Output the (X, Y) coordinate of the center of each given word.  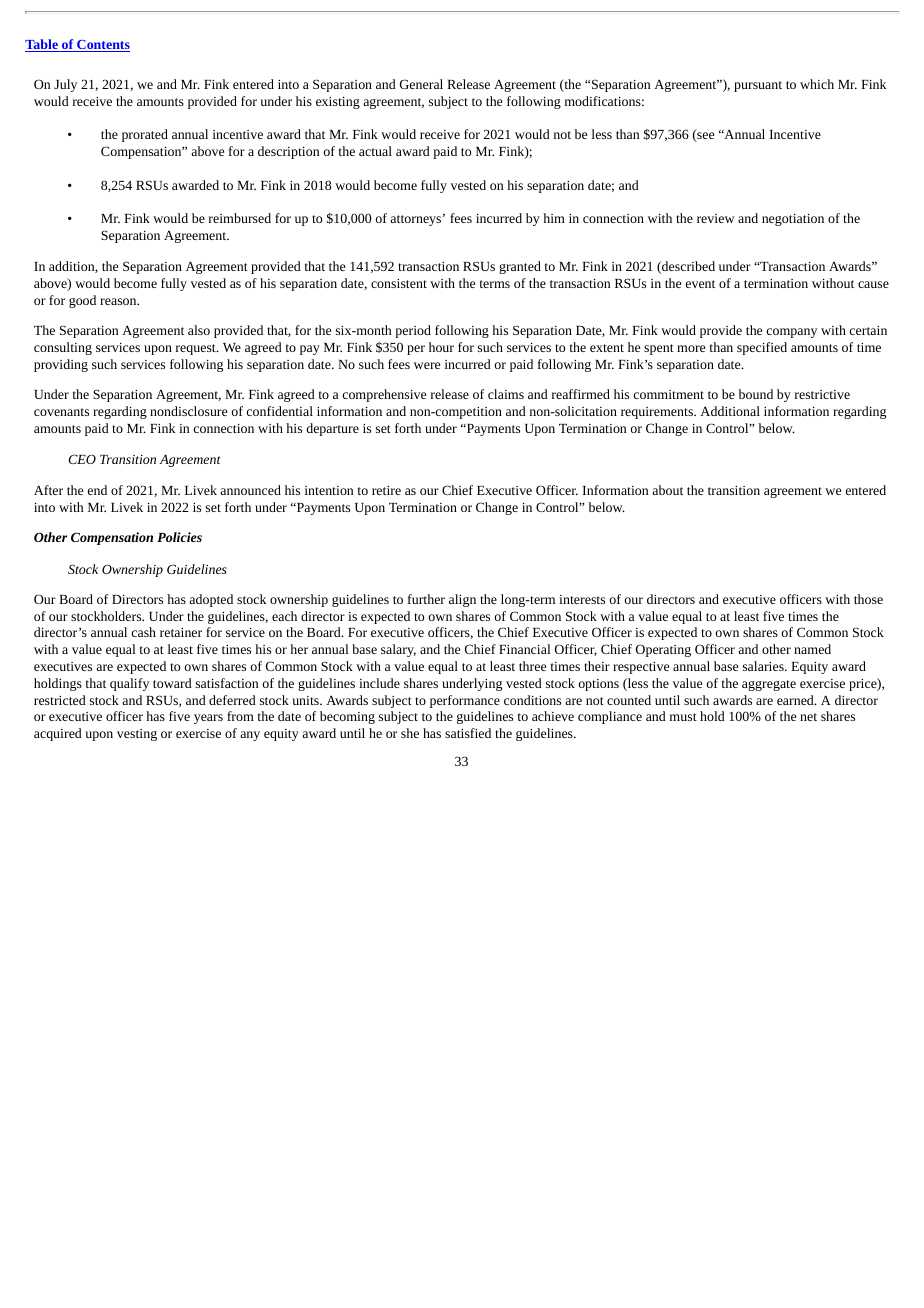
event (700, 284)
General (421, 84)
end (97, 490)
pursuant (758, 86)
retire (386, 490)
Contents (102, 46)
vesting (137, 735)
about (667, 490)
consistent (399, 283)
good (82, 301)
